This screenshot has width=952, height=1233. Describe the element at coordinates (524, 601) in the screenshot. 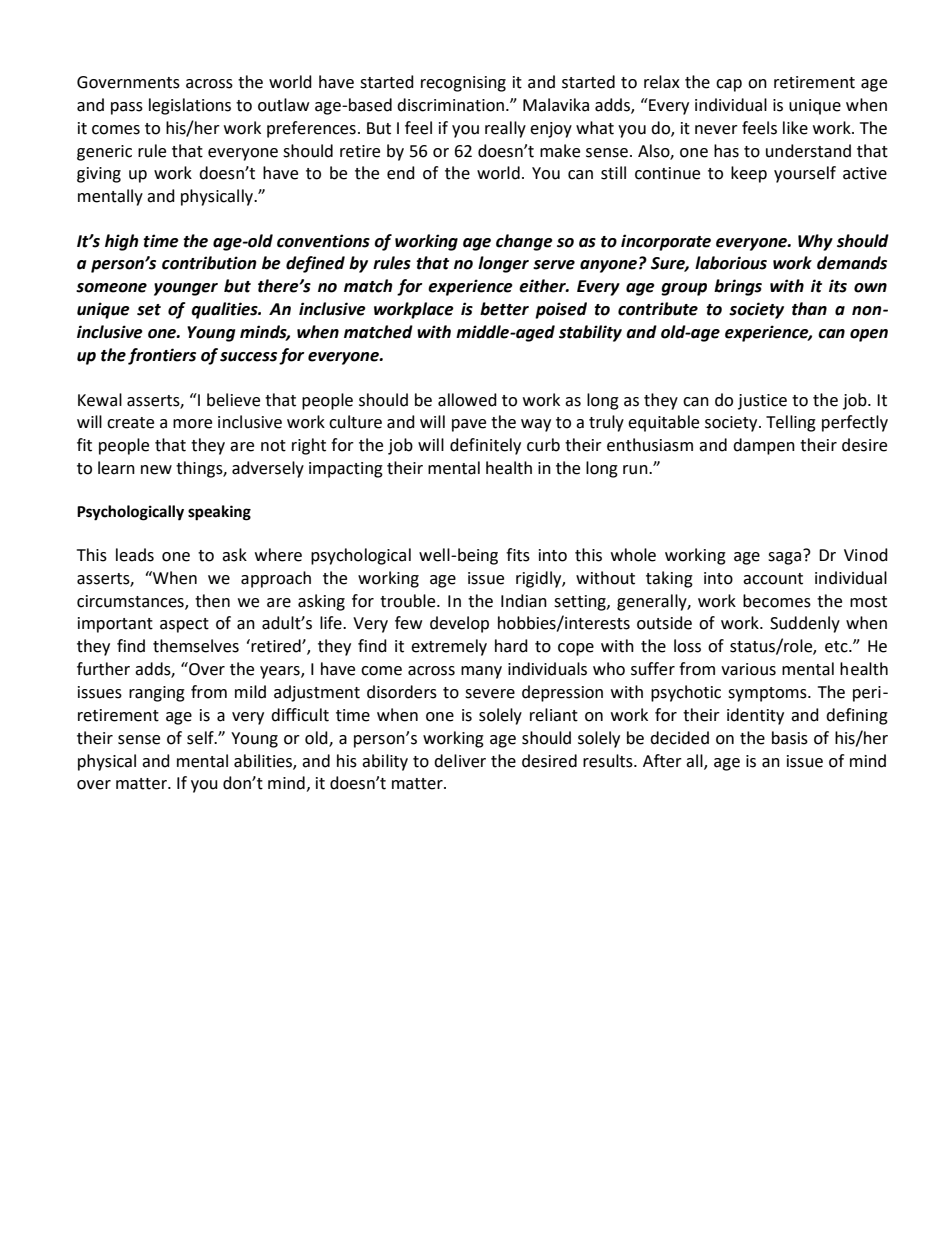

I see `Indian` at that location.
